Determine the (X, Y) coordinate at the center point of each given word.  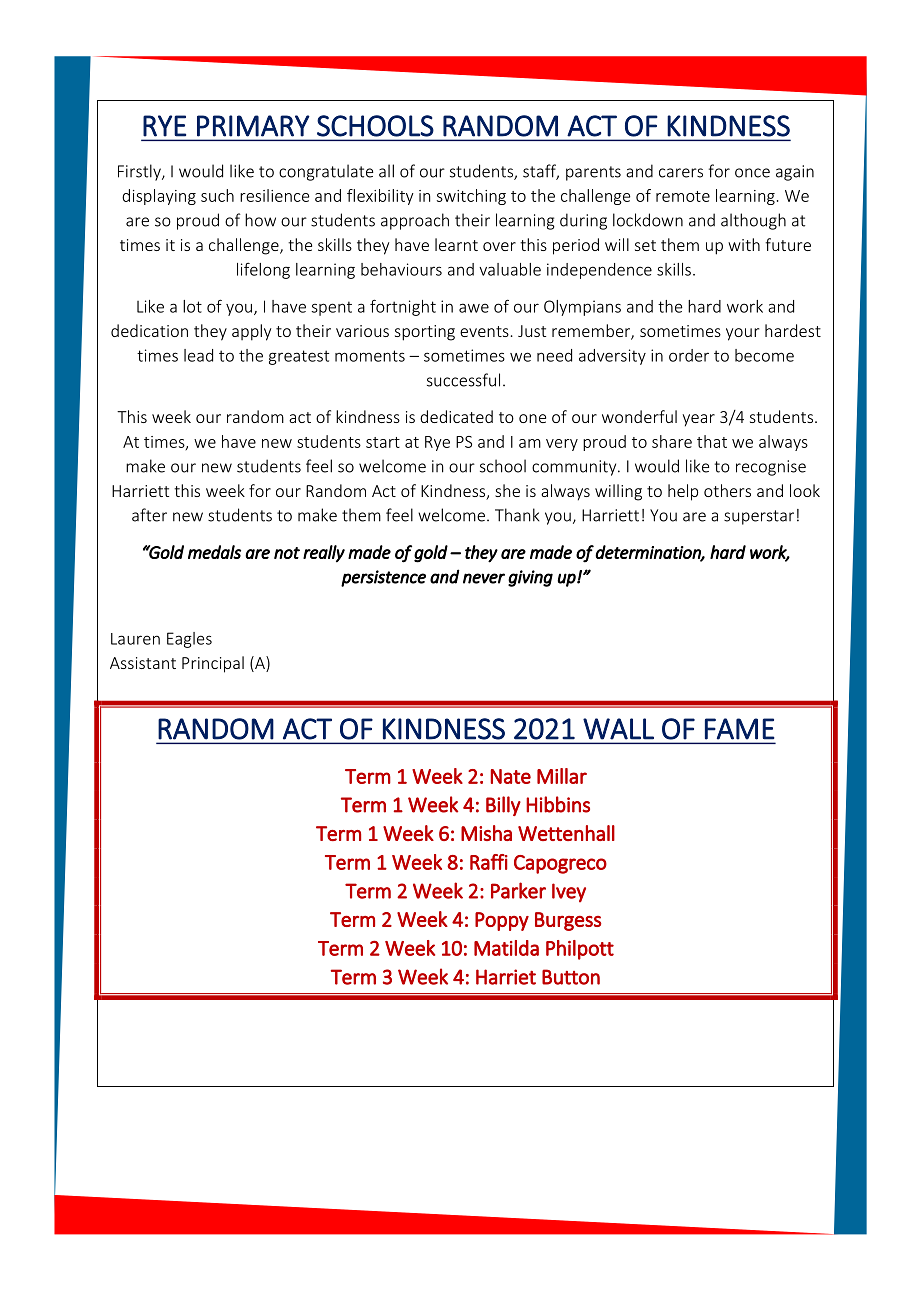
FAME (740, 729)
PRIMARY (253, 126)
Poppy (502, 921)
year (698, 420)
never (484, 578)
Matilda (506, 948)
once (752, 173)
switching (471, 197)
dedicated (456, 416)
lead (198, 355)
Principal (213, 664)
